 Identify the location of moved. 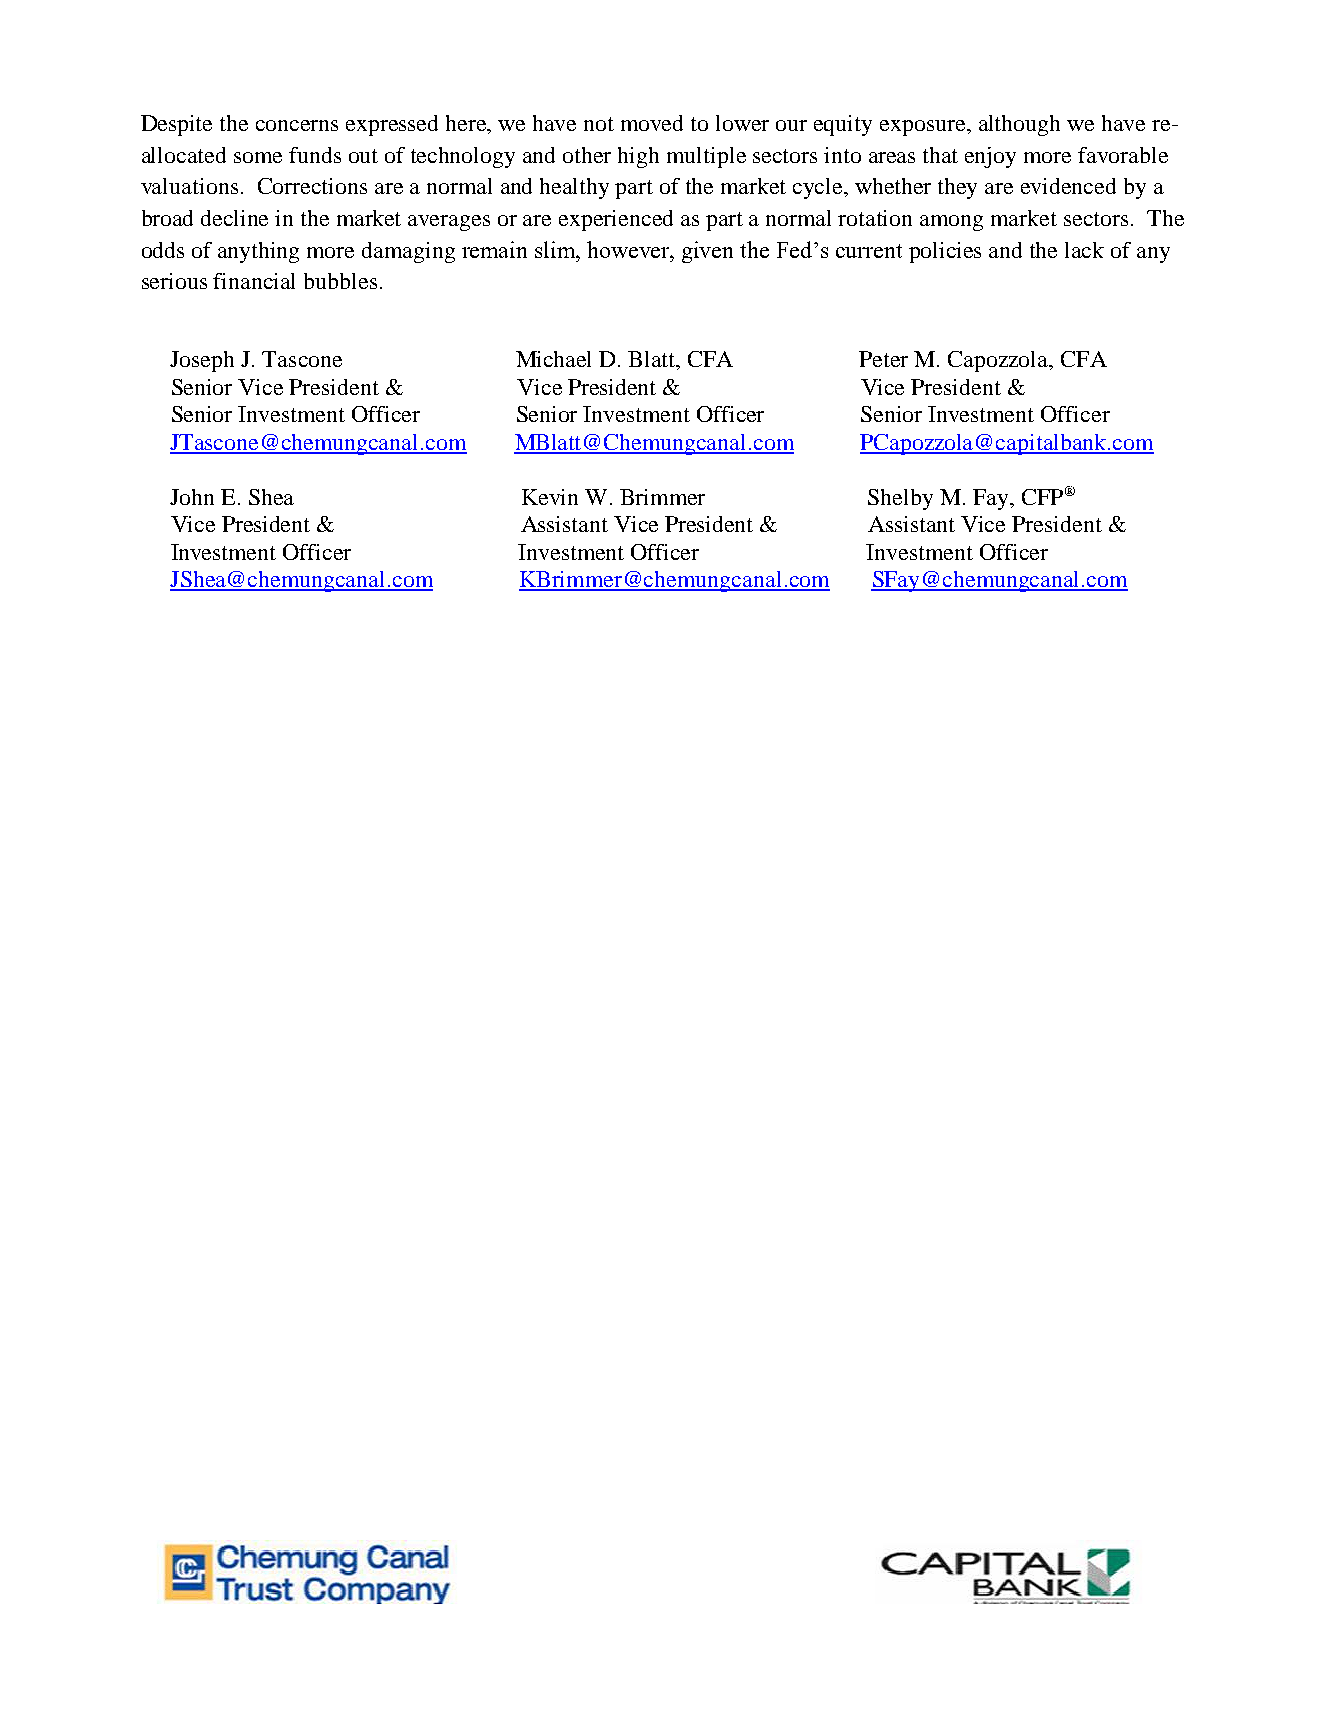
(652, 123).
